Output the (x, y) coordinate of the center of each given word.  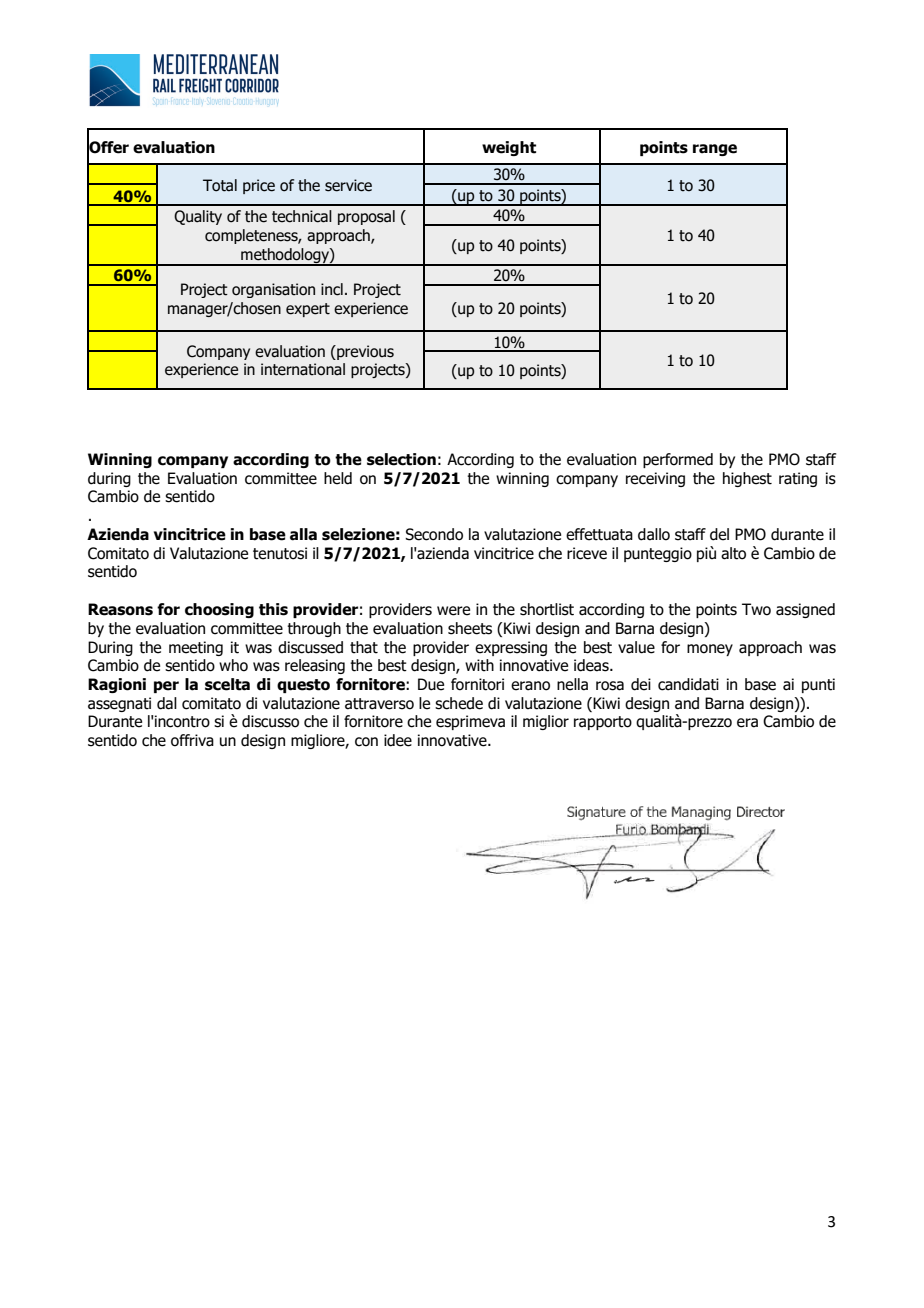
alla (303, 534)
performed (678, 460)
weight (509, 148)
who (233, 665)
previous (364, 352)
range (715, 150)
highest (747, 479)
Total (220, 185)
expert (308, 310)
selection (401, 459)
